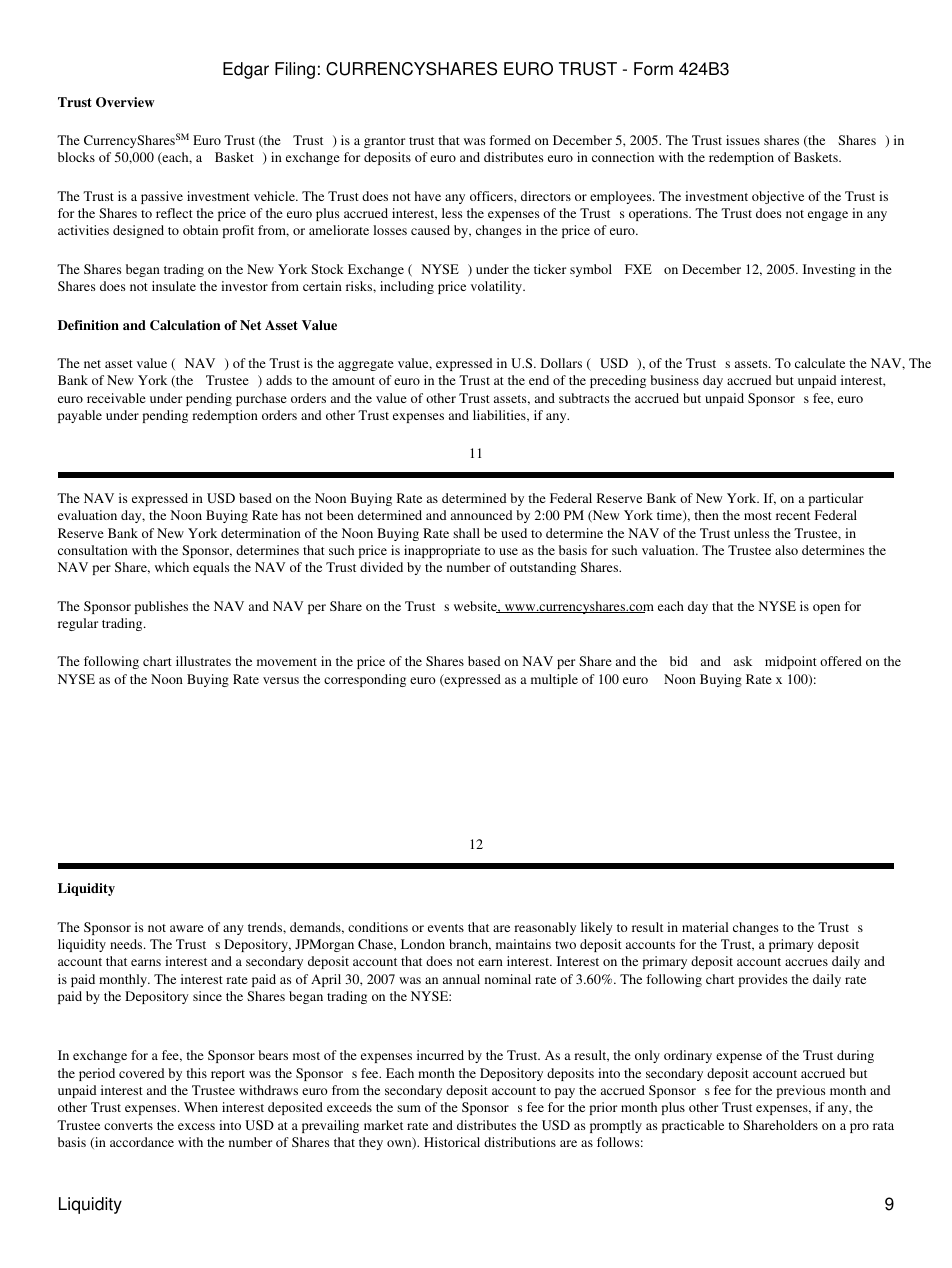  What do you see at coordinates (793, 516) in the screenshot?
I see `recent` at bounding box center [793, 516].
